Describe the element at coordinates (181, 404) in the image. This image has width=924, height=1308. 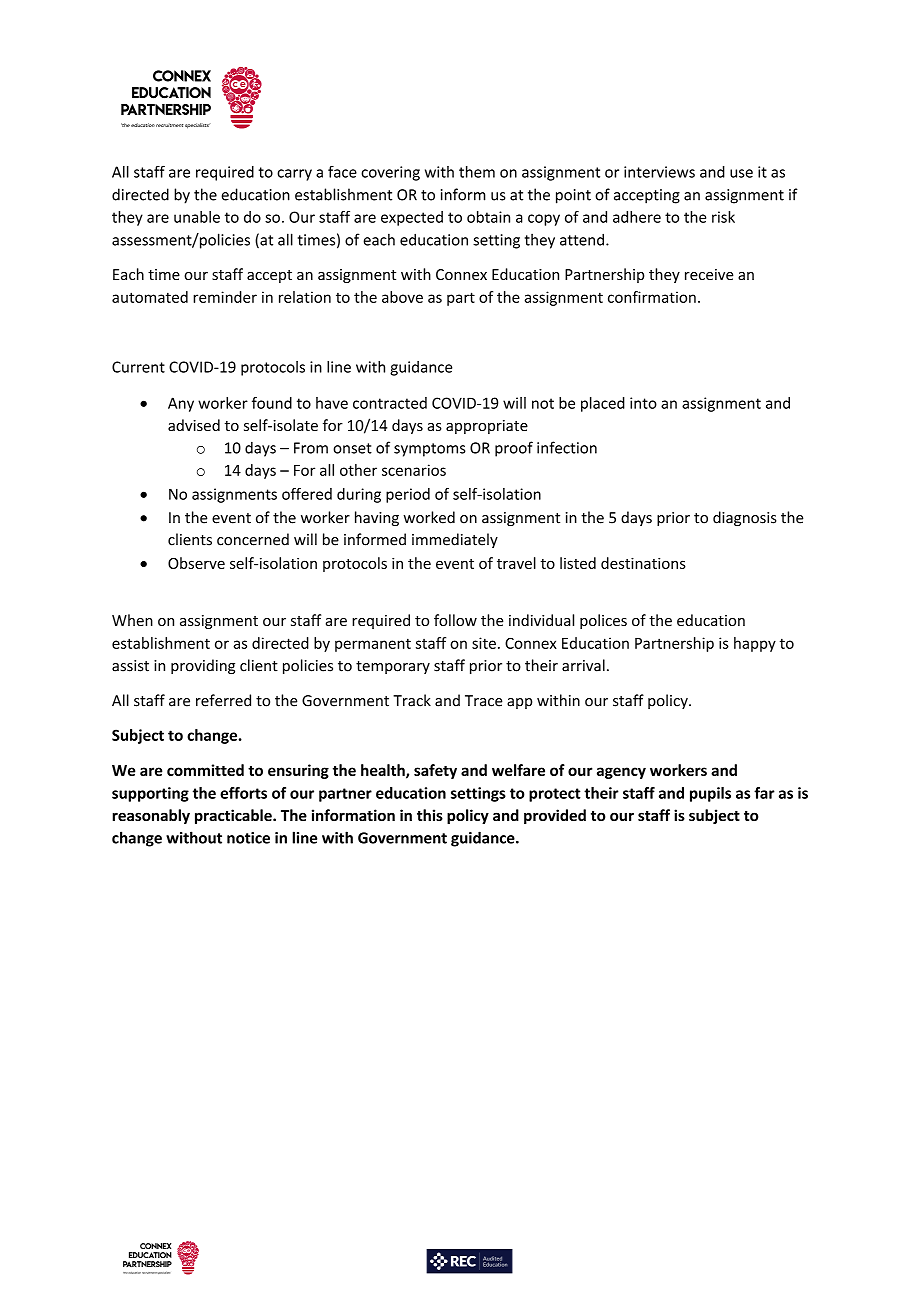
I see `Any` at that location.
